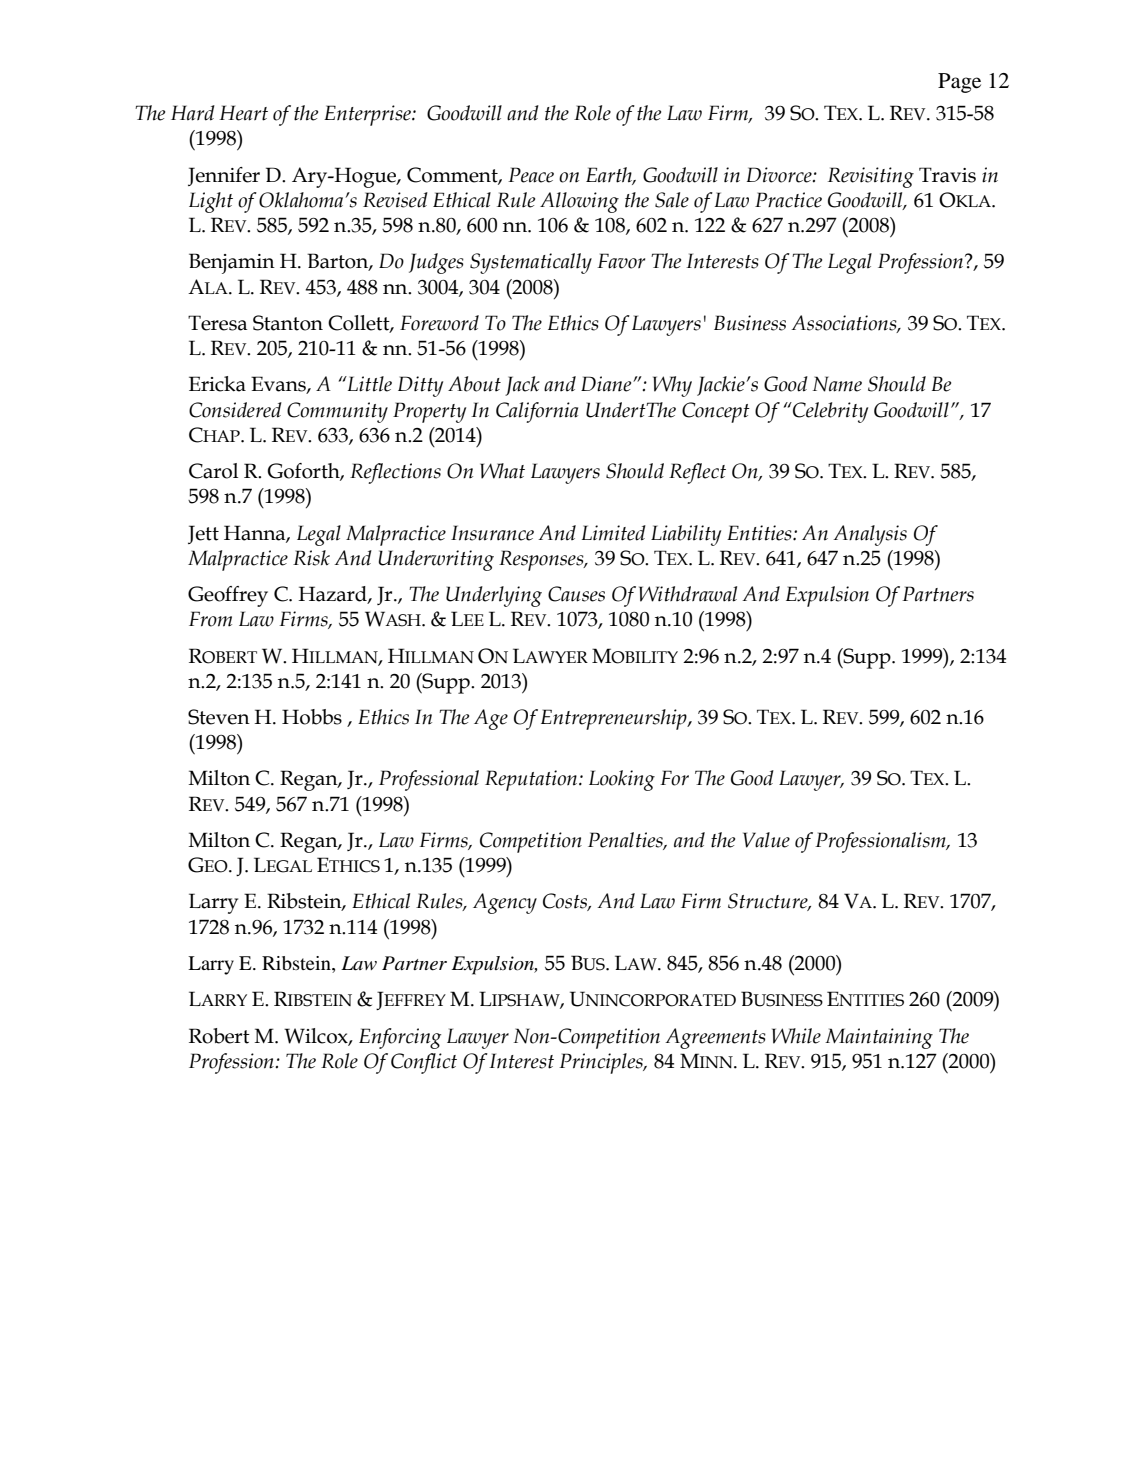  I want to click on California, so click(537, 412).
